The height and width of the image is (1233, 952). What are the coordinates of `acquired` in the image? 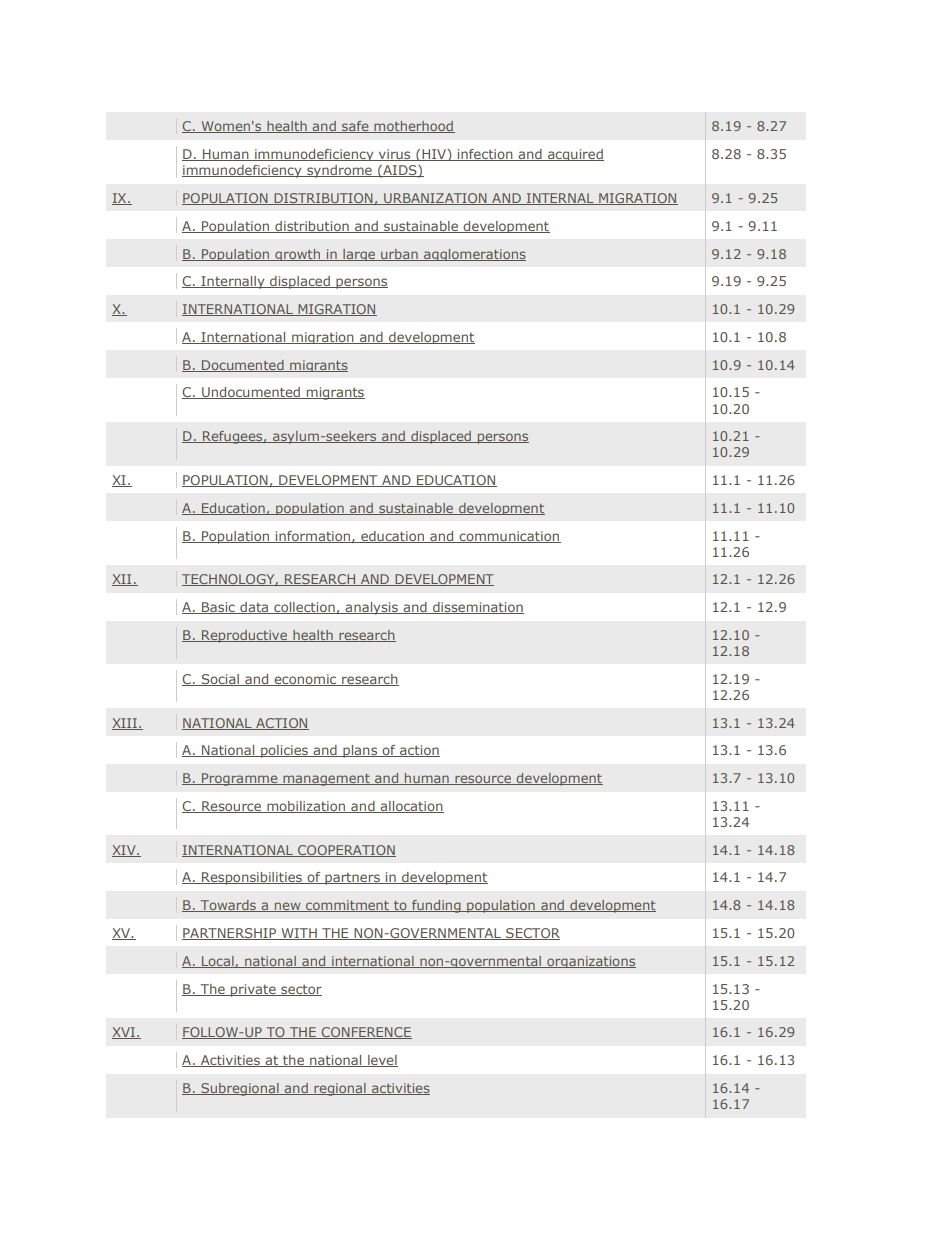 It's located at (575, 155).
